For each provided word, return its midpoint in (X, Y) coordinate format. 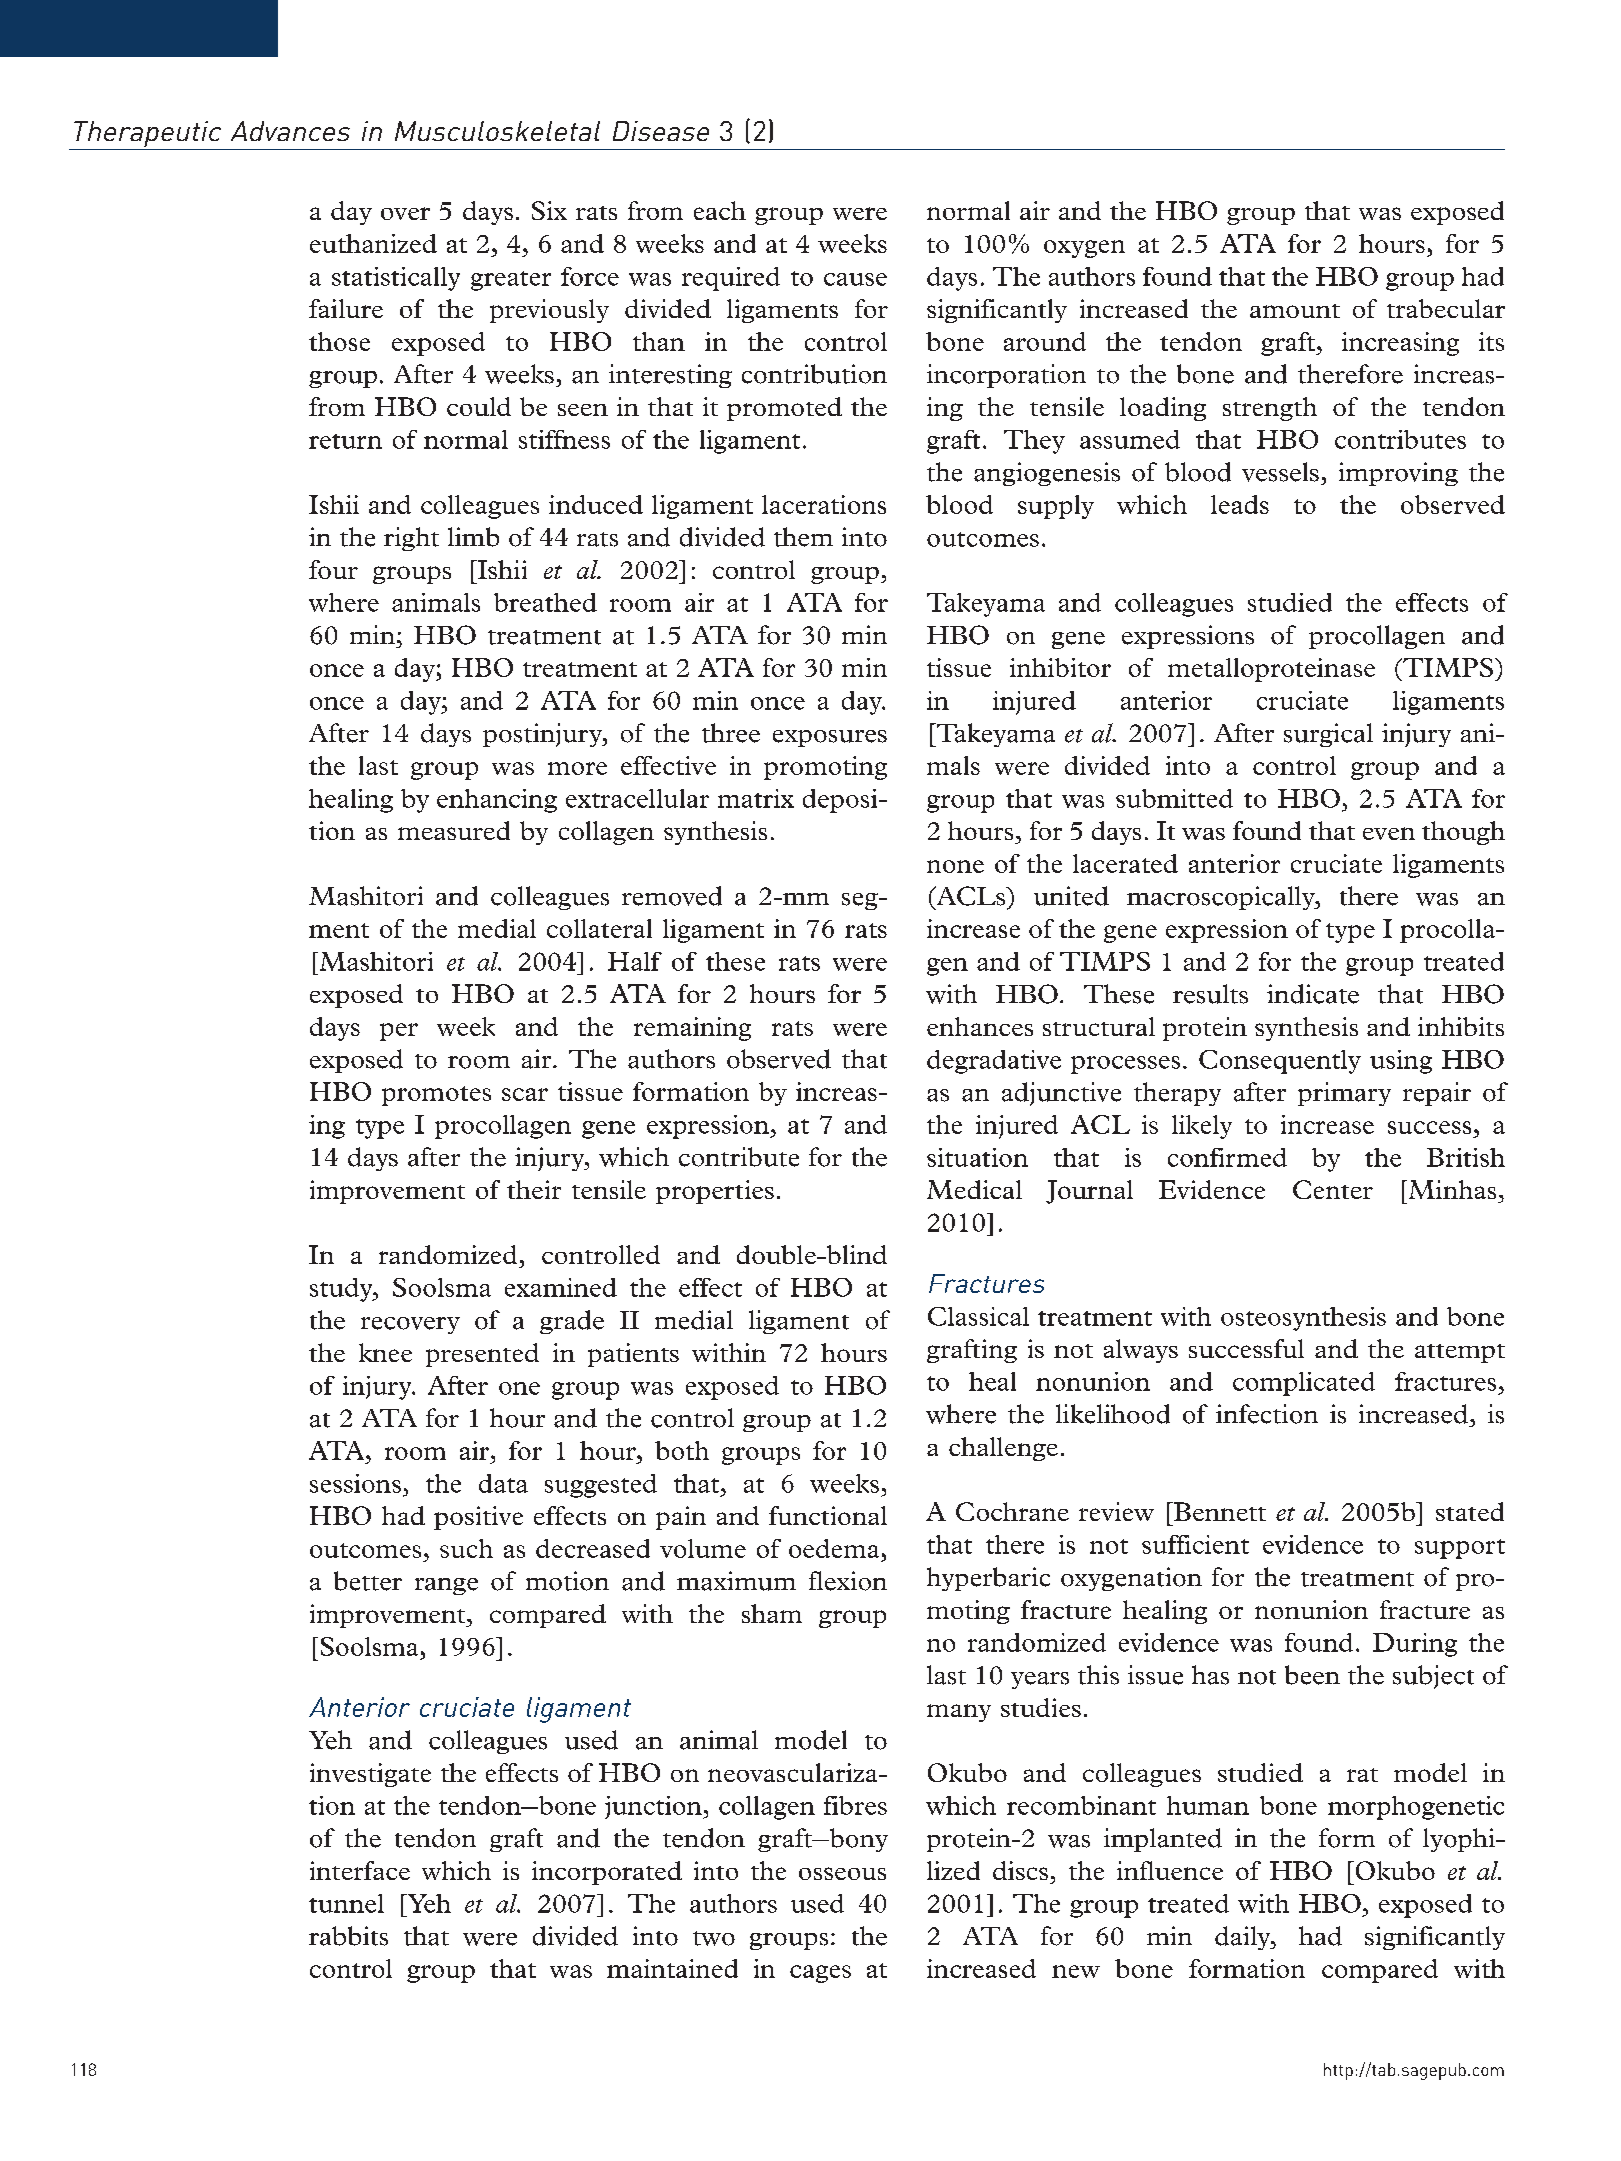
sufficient (1195, 1544)
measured (454, 830)
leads (1240, 504)
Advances (290, 131)
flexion (848, 1581)
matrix (756, 798)
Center (1333, 1189)
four (333, 569)
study (342, 1290)
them (803, 537)
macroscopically (1222, 898)
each (720, 210)
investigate (370, 1775)
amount (1295, 311)
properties (715, 1192)
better (368, 1581)
